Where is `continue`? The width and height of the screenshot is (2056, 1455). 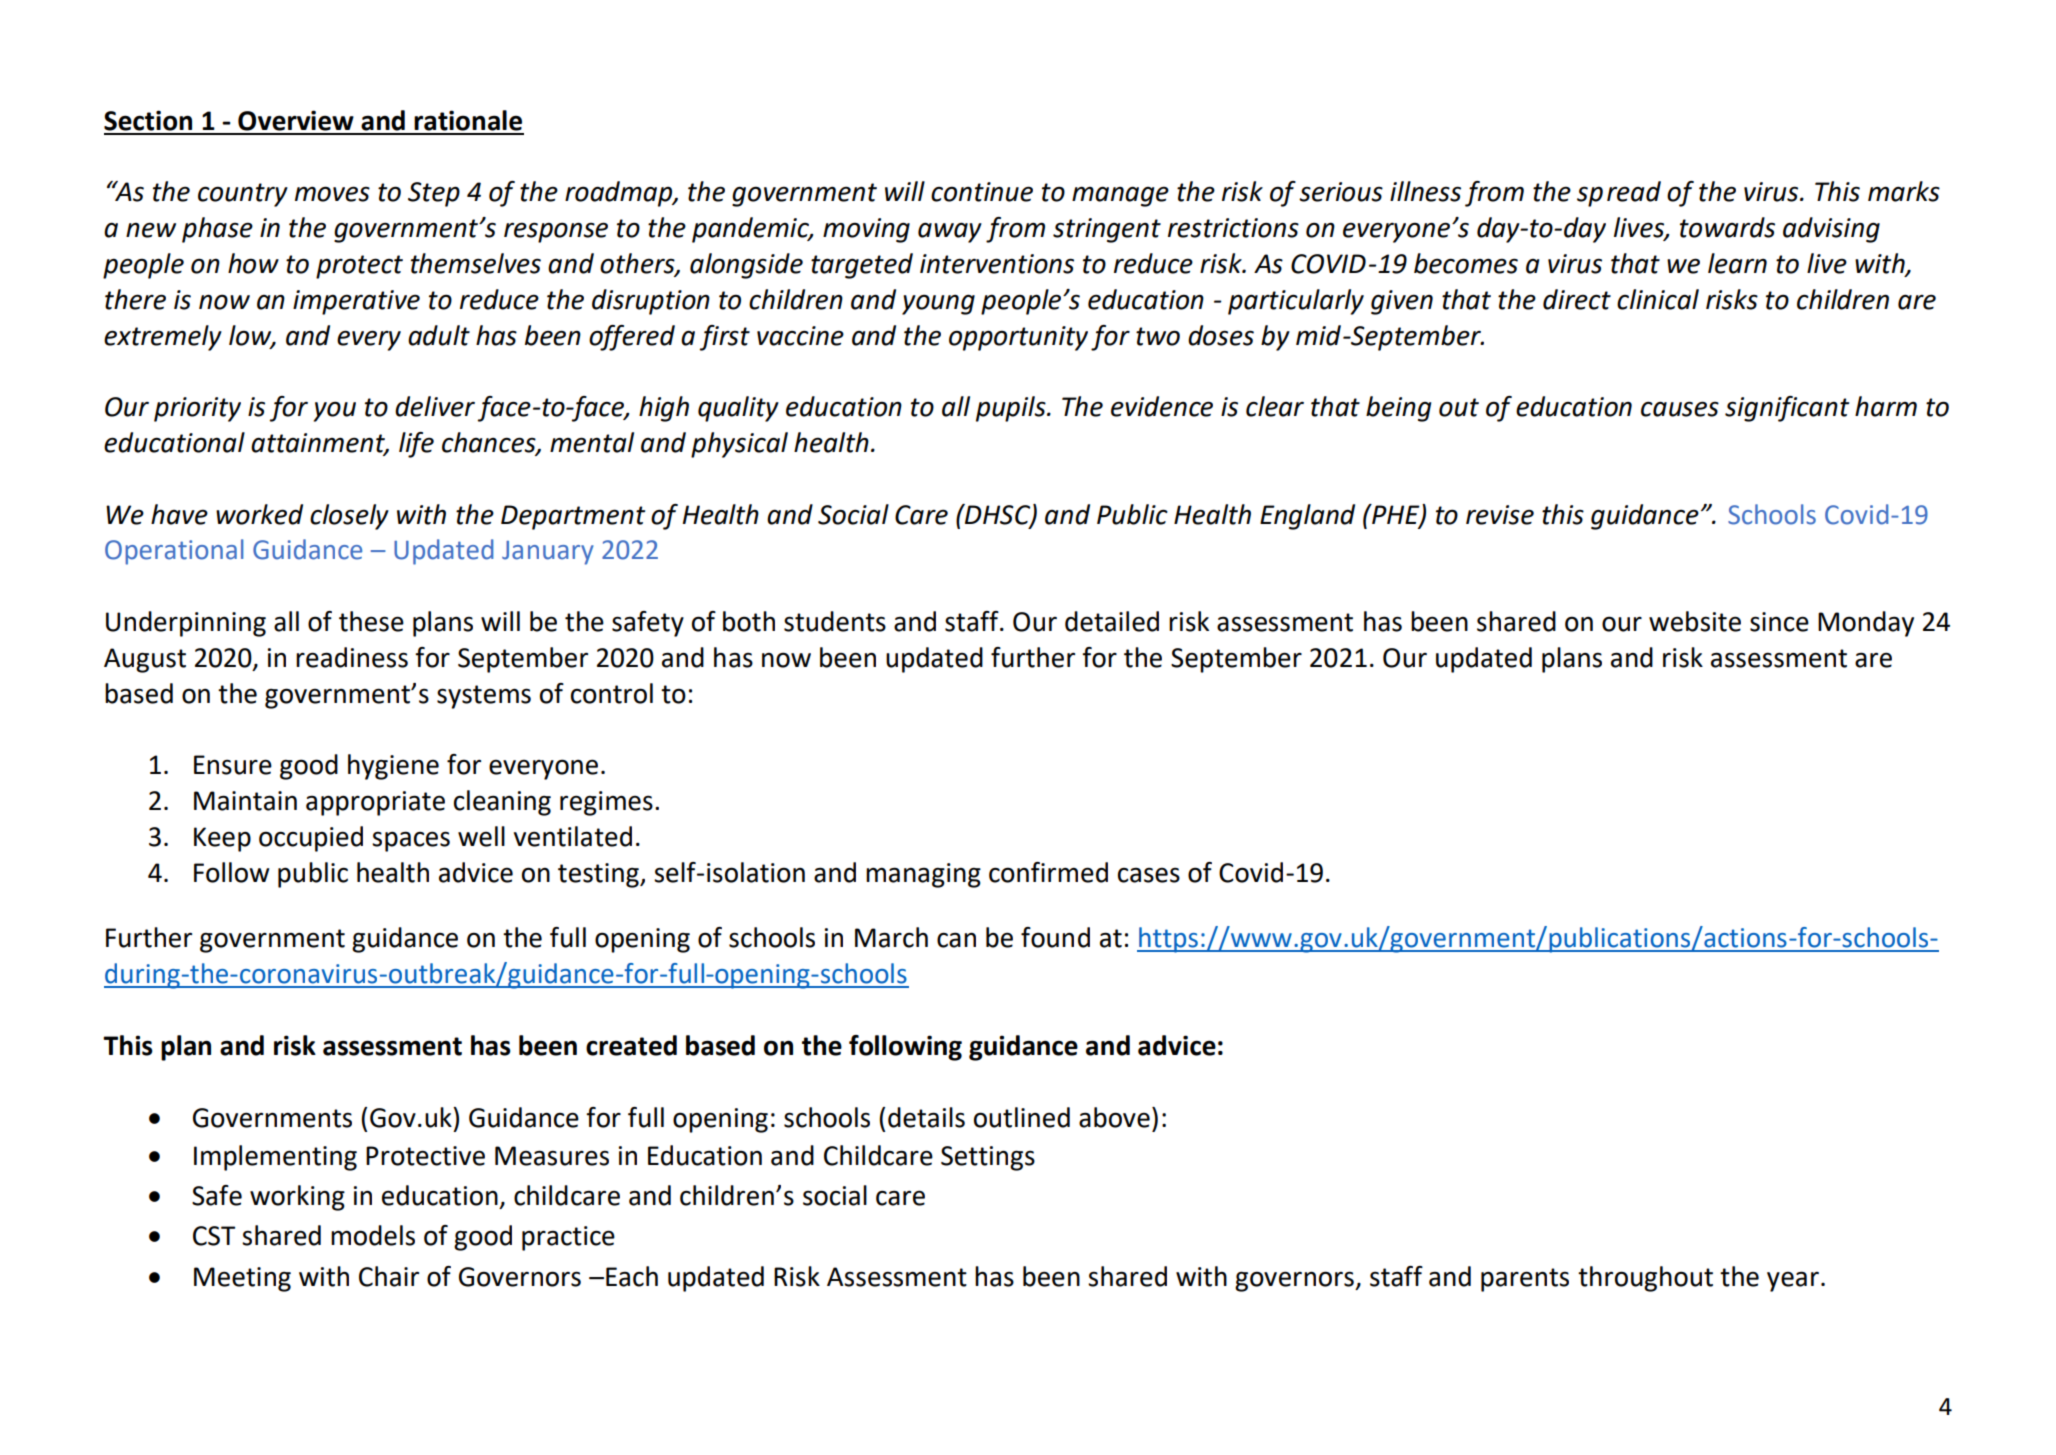 continue is located at coordinates (982, 192).
